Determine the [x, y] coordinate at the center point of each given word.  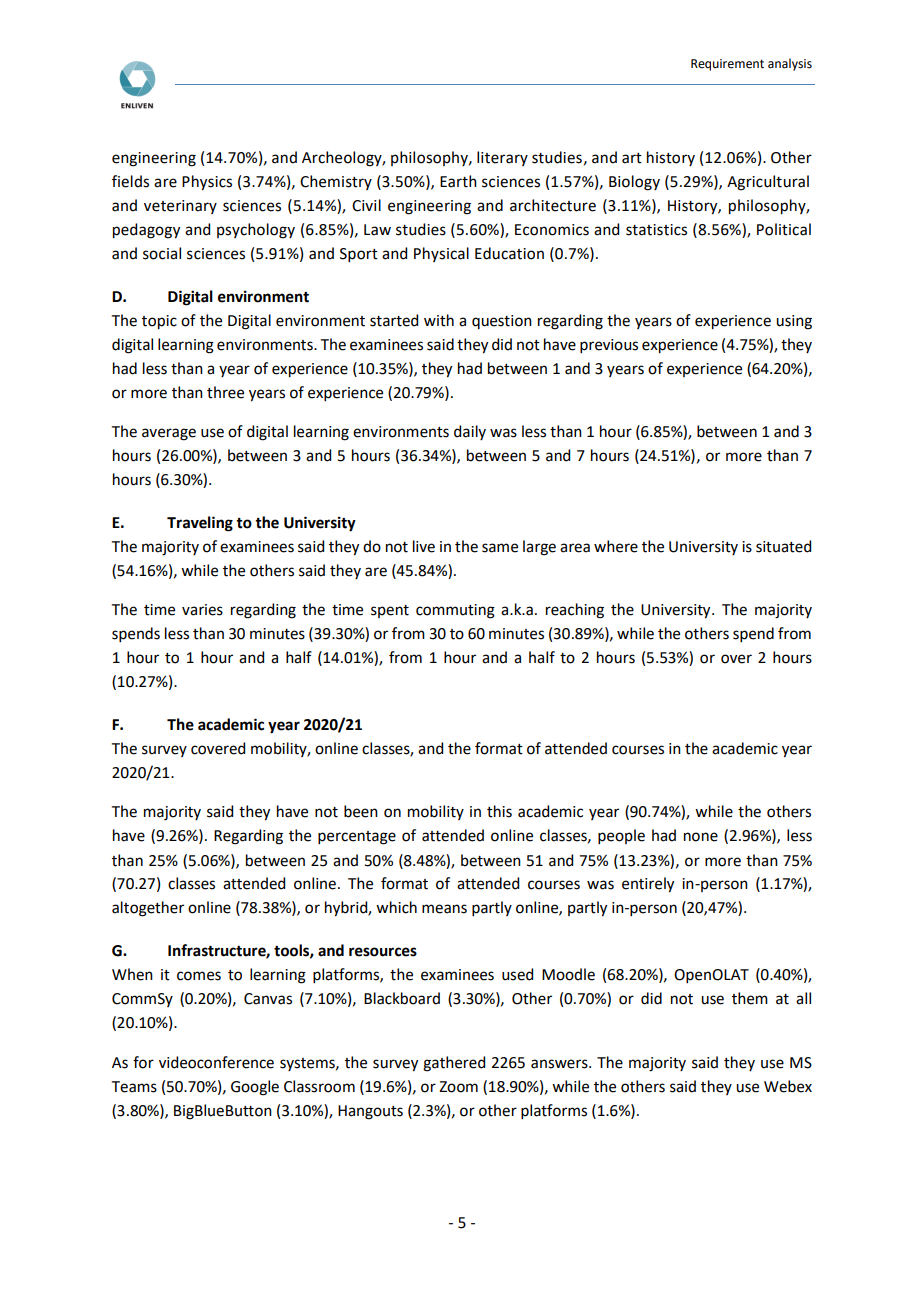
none [701, 837]
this [499, 811]
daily [470, 432]
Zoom [458, 1087]
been [361, 811]
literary [502, 158]
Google [255, 1088]
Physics [207, 183]
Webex [788, 1086]
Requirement [727, 65]
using [794, 322]
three [225, 392]
